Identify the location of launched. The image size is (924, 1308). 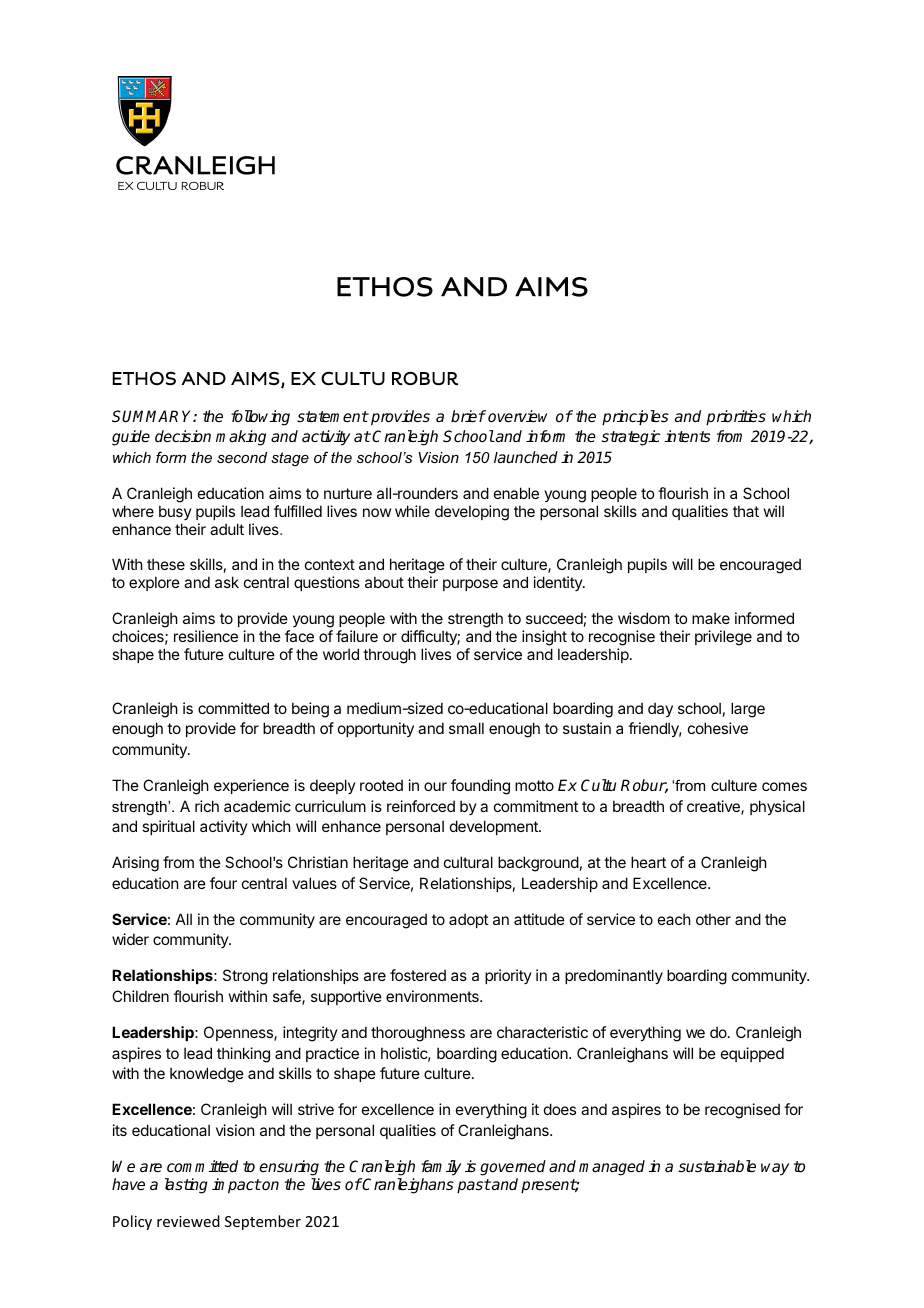
(526, 457).
